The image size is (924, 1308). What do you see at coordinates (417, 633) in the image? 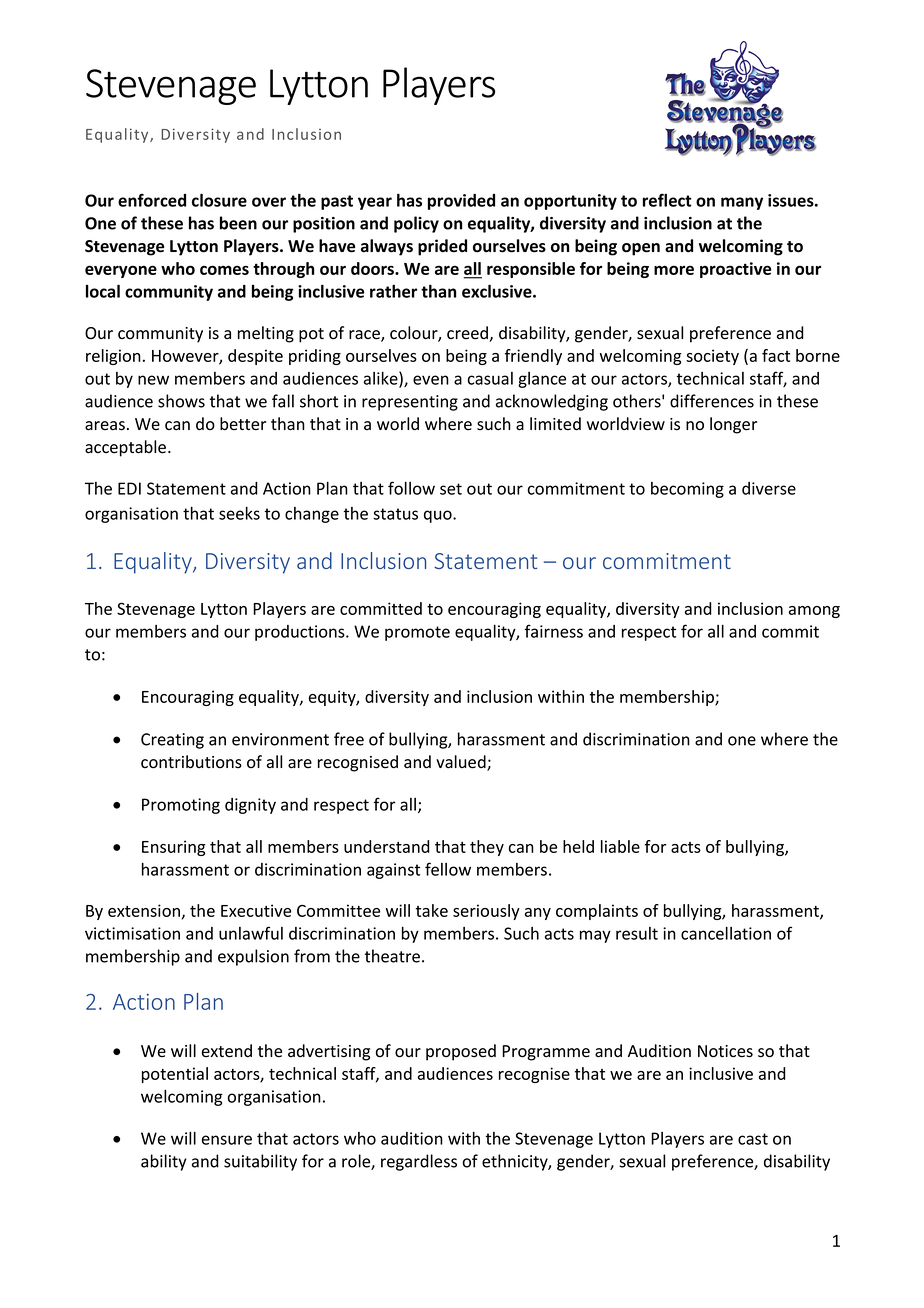
I see `promote` at bounding box center [417, 633].
